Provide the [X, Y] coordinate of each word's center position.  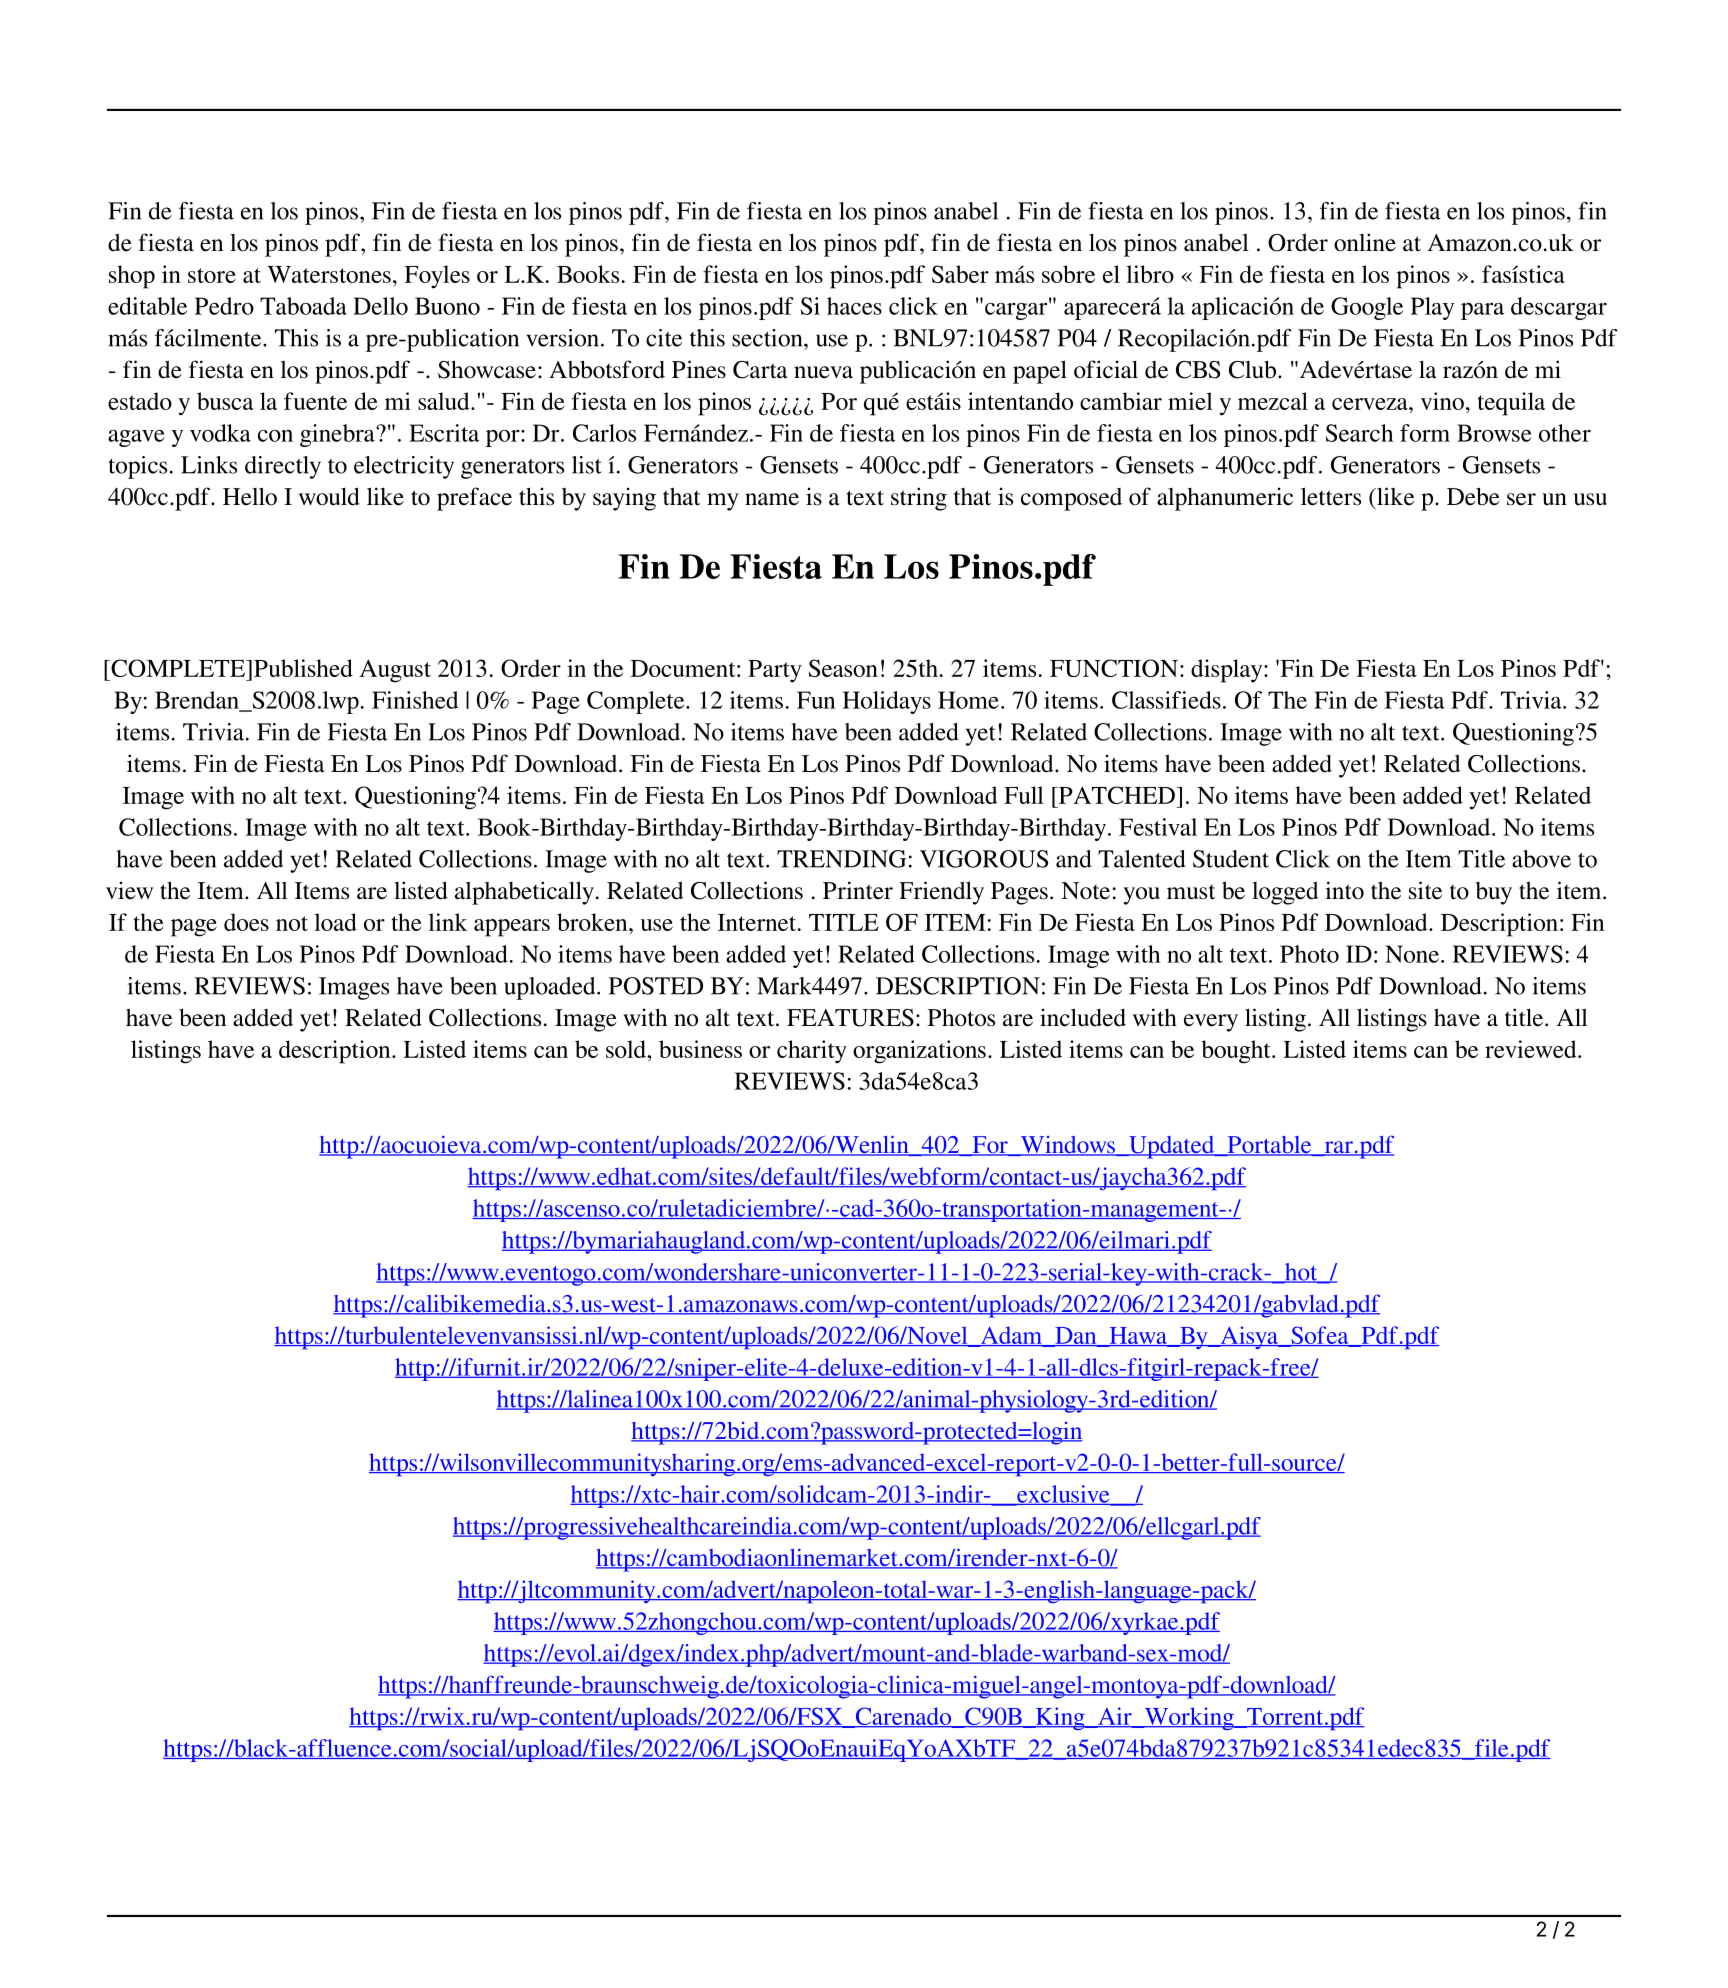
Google [1367, 308]
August [395, 671]
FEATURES [850, 1018]
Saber [960, 274]
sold [627, 1049]
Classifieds [1166, 700]
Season [843, 668]
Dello [380, 306]
